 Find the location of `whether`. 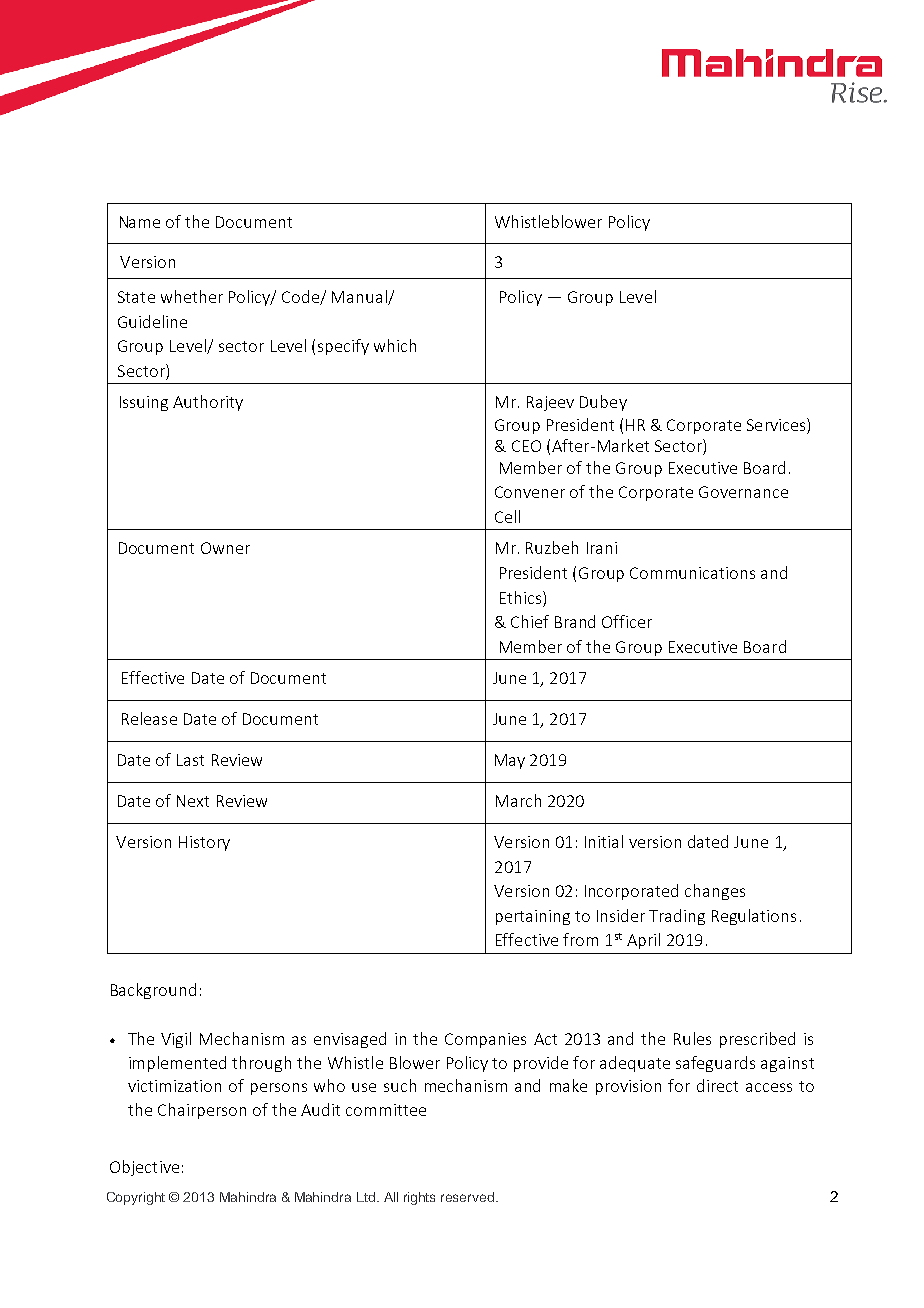

whether is located at coordinates (192, 296).
